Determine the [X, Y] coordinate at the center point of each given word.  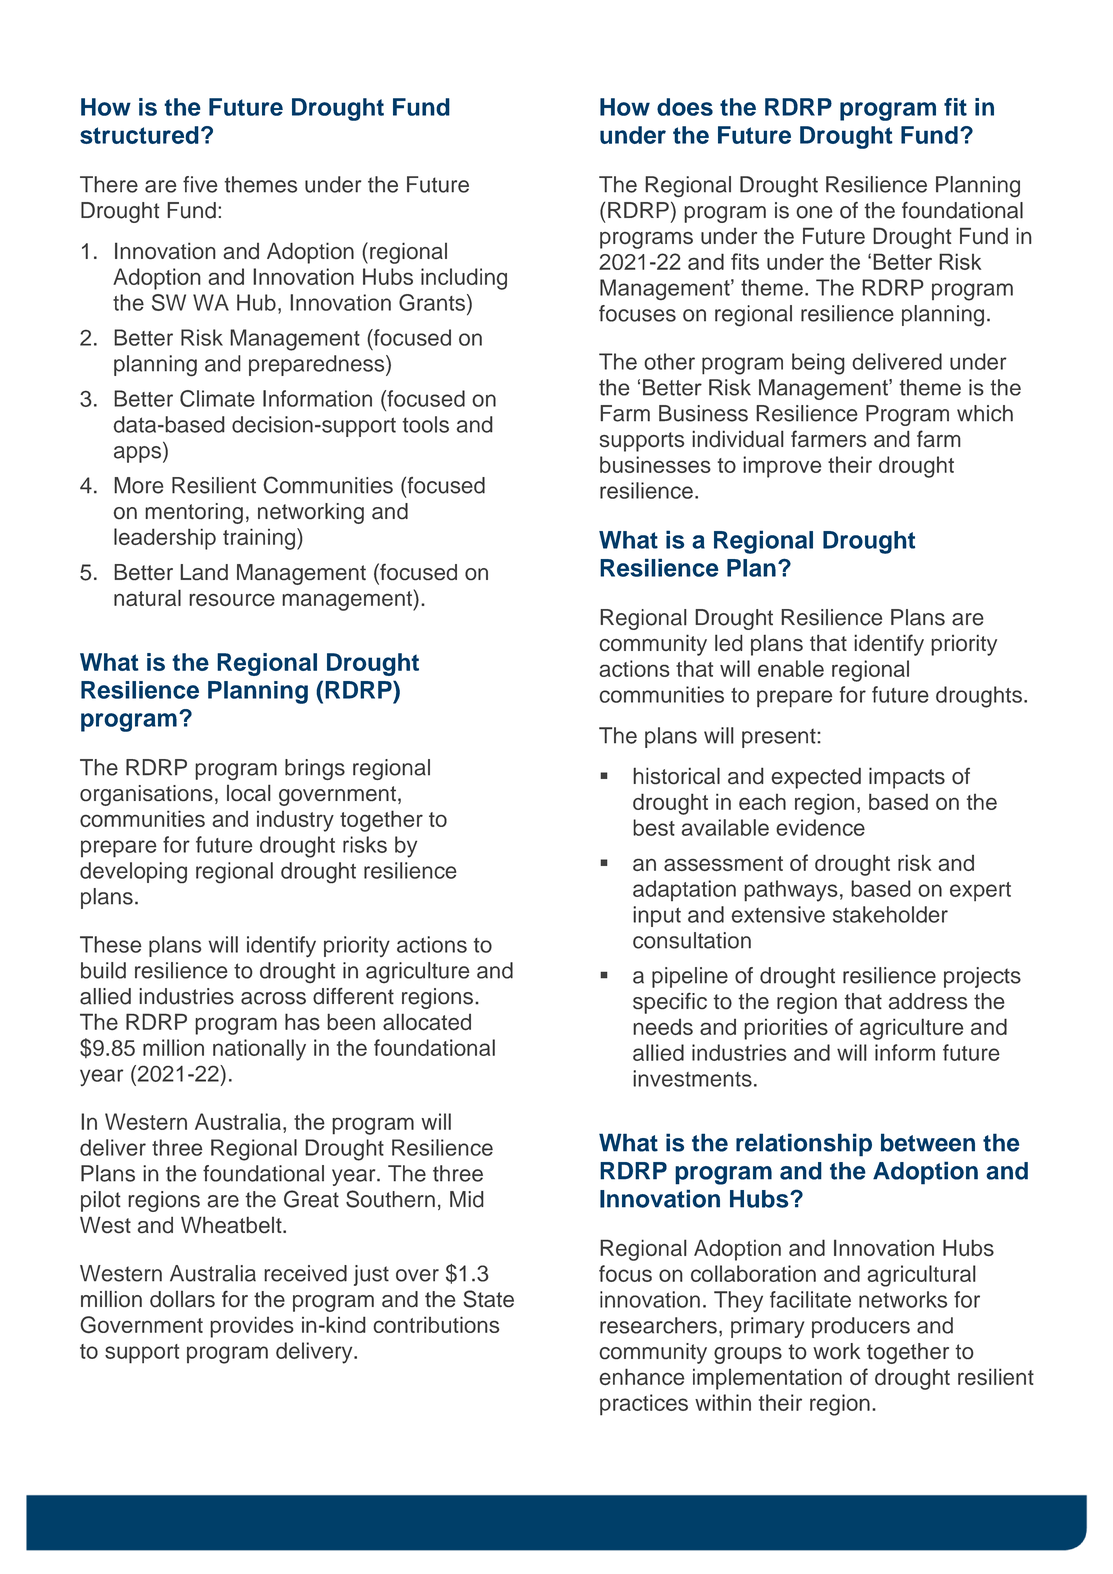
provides [252, 1327]
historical [676, 776]
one [814, 212]
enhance [641, 1376]
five [200, 184]
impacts [907, 778]
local [249, 793]
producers [861, 1327]
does [685, 107]
